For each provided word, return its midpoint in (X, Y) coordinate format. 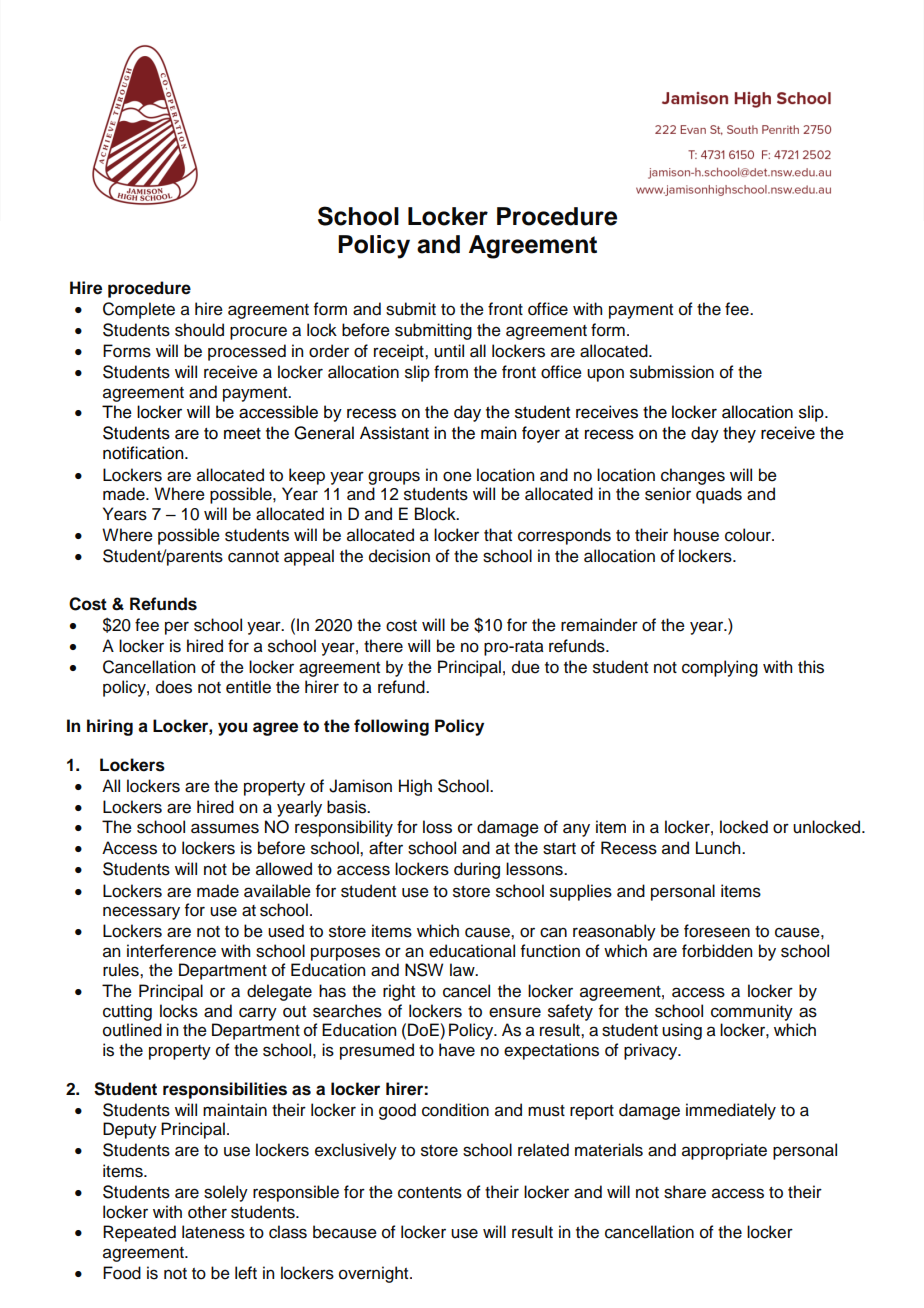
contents (430, 1193)
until (449, 351)
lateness (213, 1232)
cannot (253, 557)
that (498, 534)
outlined (132, 1030)
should (199, 330)
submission (672, 372)
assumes (225, 828)
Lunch (719, 848)
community (752, 1012)
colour (749, 535)
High (415, 787)
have (457, 1050)
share (685, 1192)
